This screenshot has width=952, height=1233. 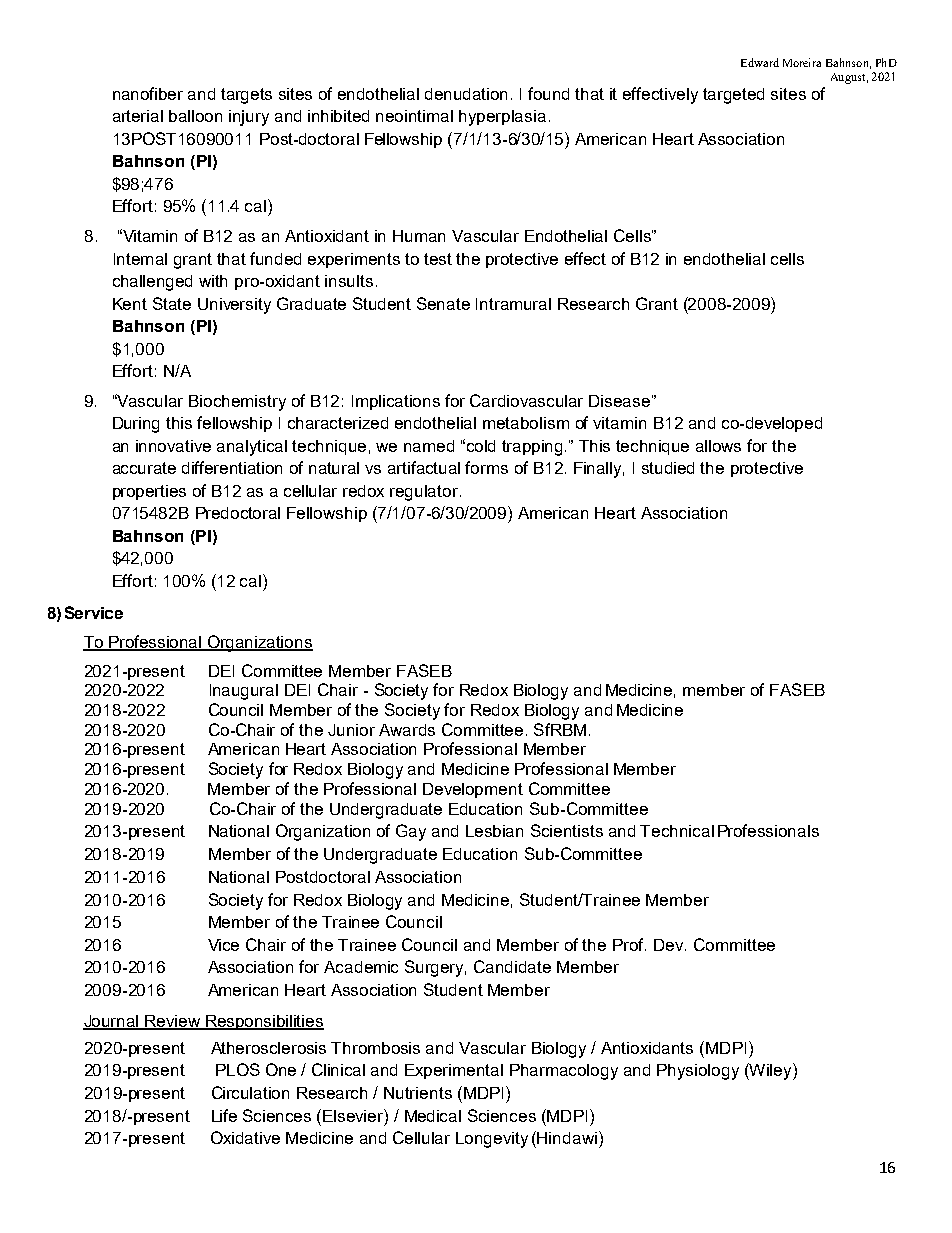 I want to click on targeted, so click(x=733, y=96).
